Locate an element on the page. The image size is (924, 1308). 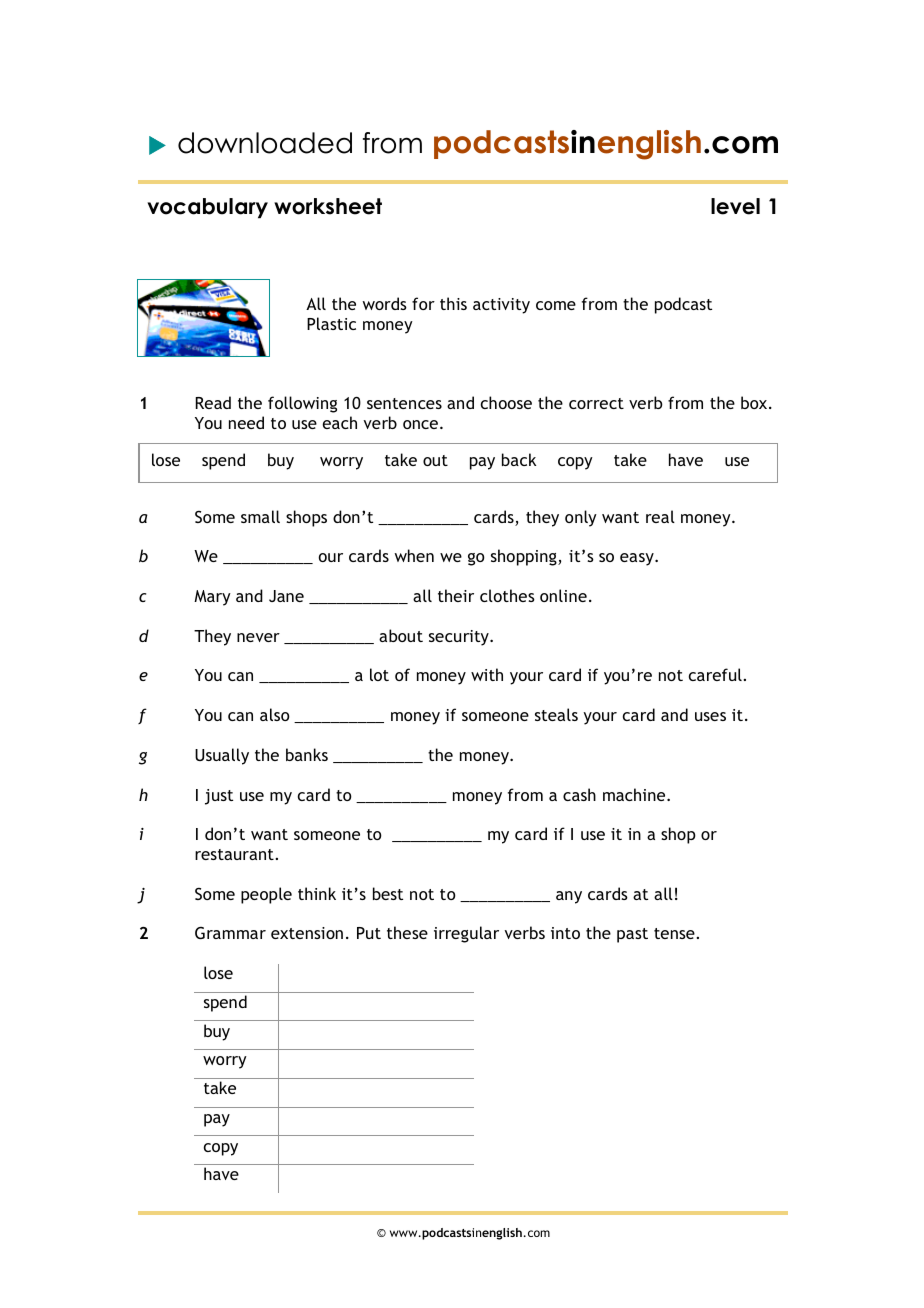
when is located at coordinates (414, 555).
